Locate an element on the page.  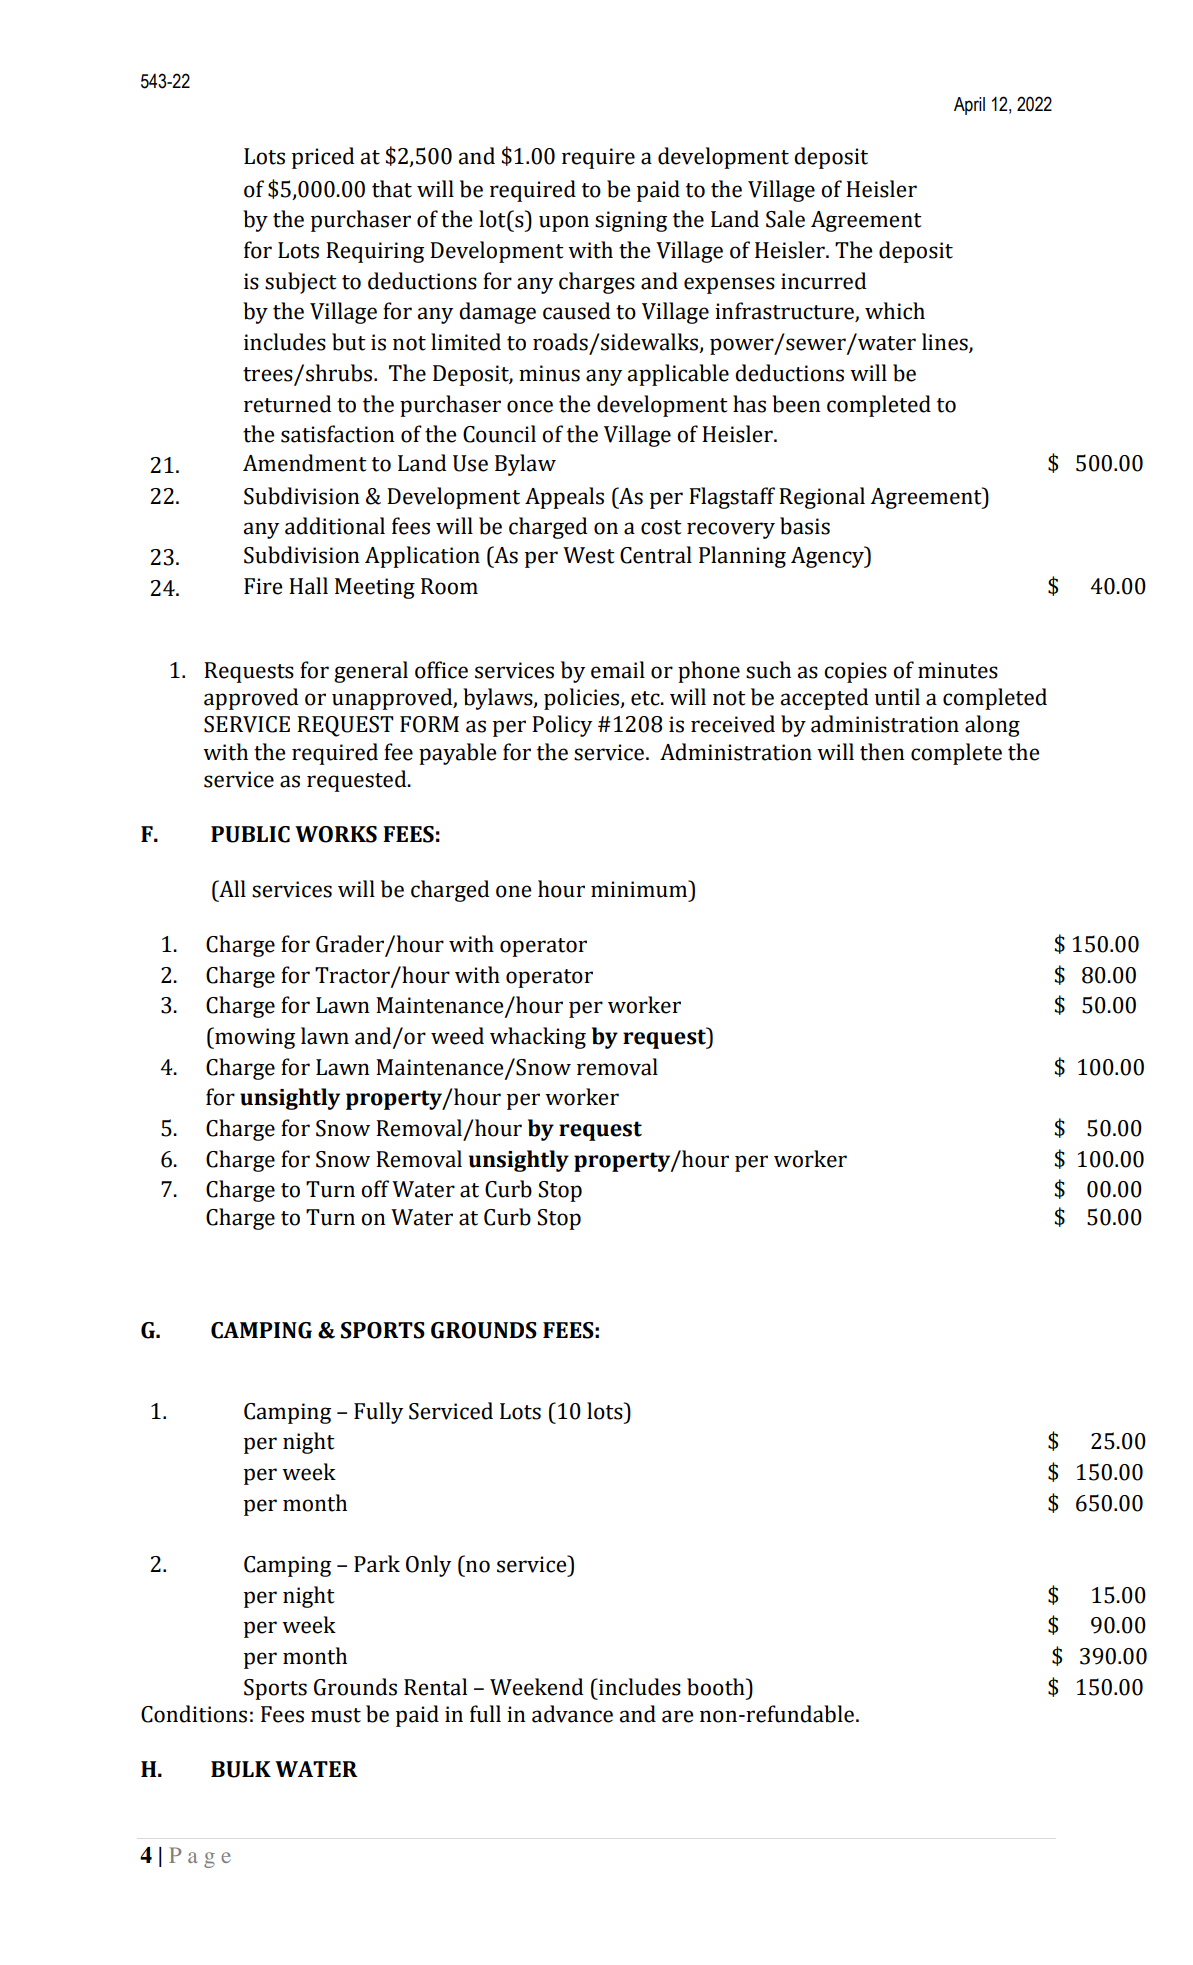
advance is located at coordinates (572, 1714).
